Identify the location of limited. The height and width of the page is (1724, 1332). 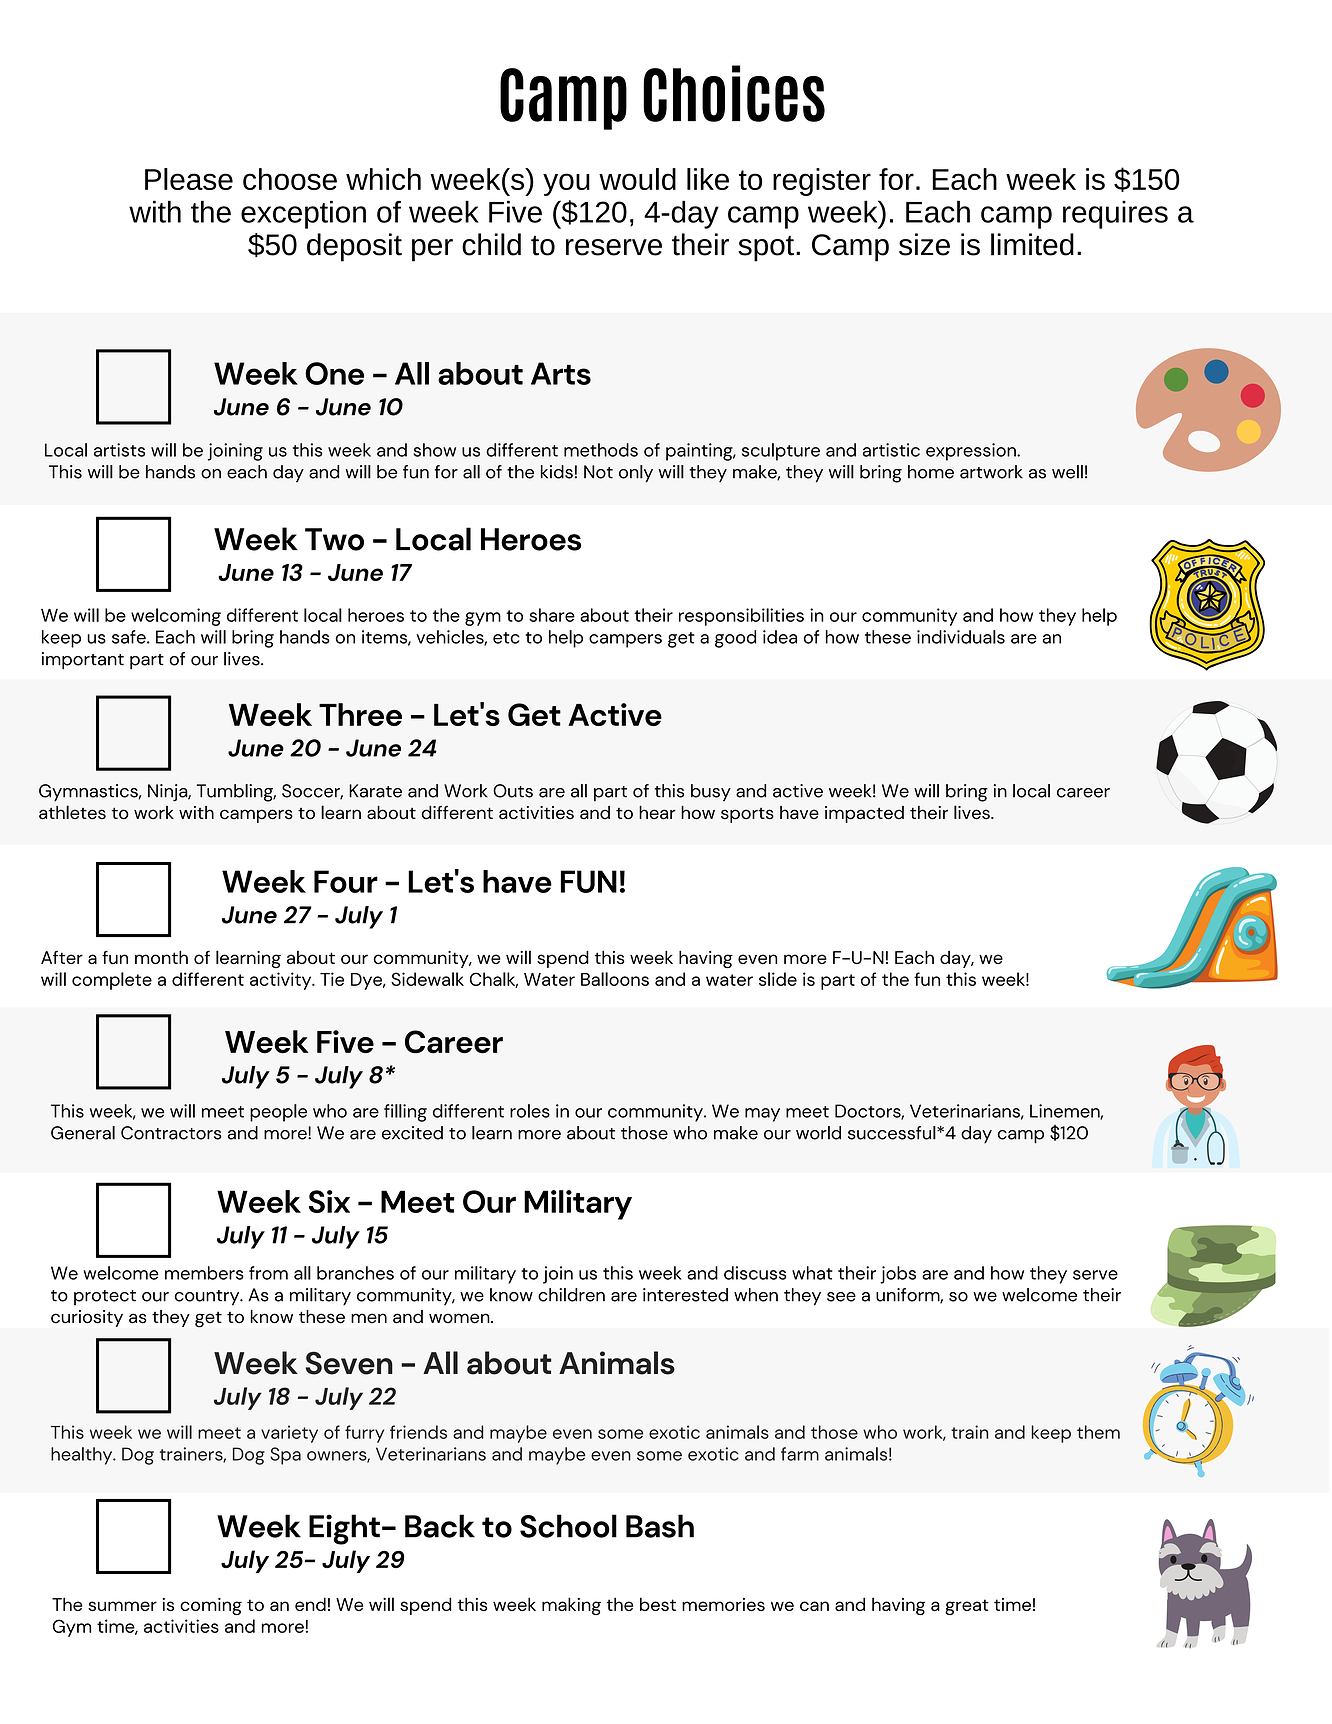
(1032, 244).
